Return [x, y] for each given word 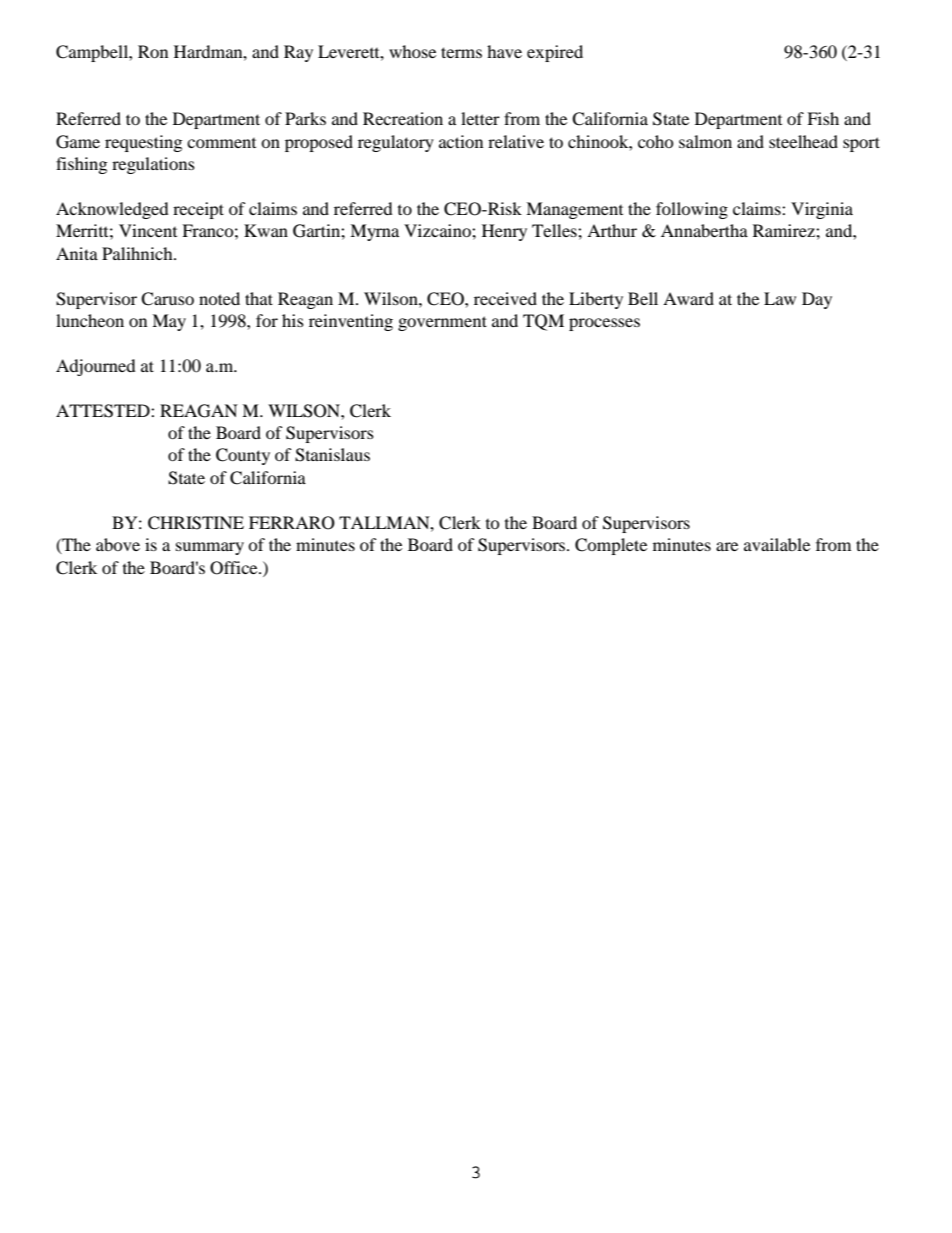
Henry [504, 232]
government [442, 323]
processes [604, 324]
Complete [611, 546]
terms [461, 52]
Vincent [148, 230]
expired [555, 53]
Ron [153, 51]
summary [210, 548]
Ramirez [785, 230]
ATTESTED [104, 411]
